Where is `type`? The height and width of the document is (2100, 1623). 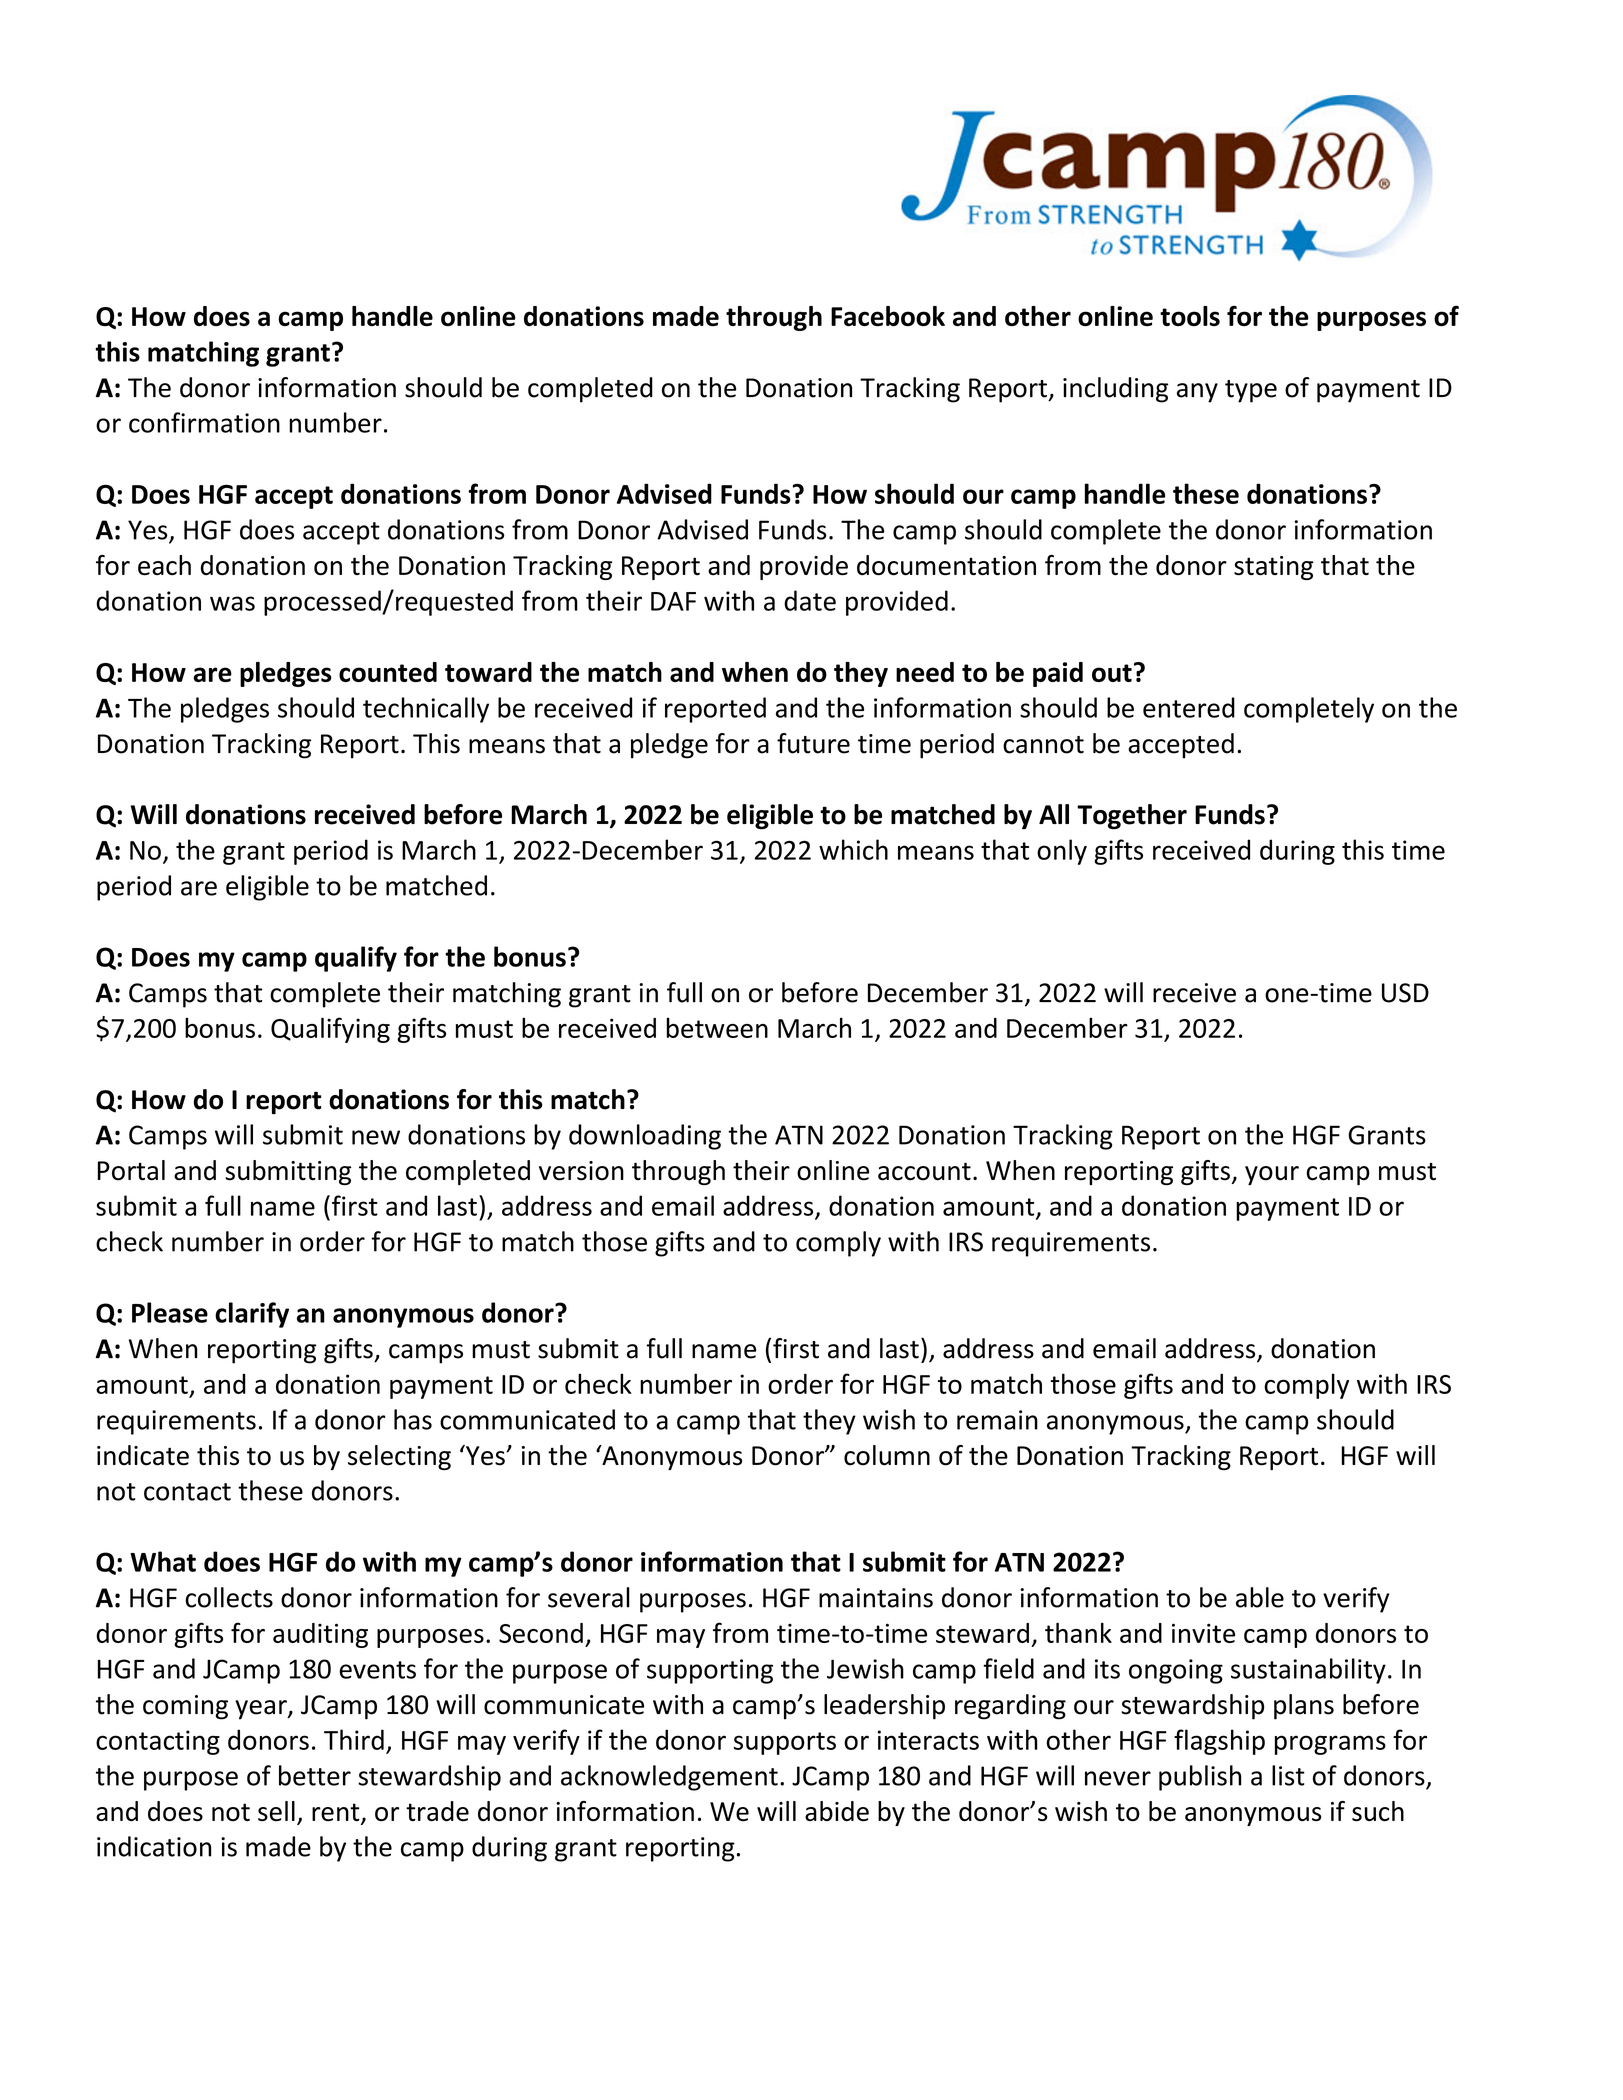 type is located at coordinates (1251, 391).
